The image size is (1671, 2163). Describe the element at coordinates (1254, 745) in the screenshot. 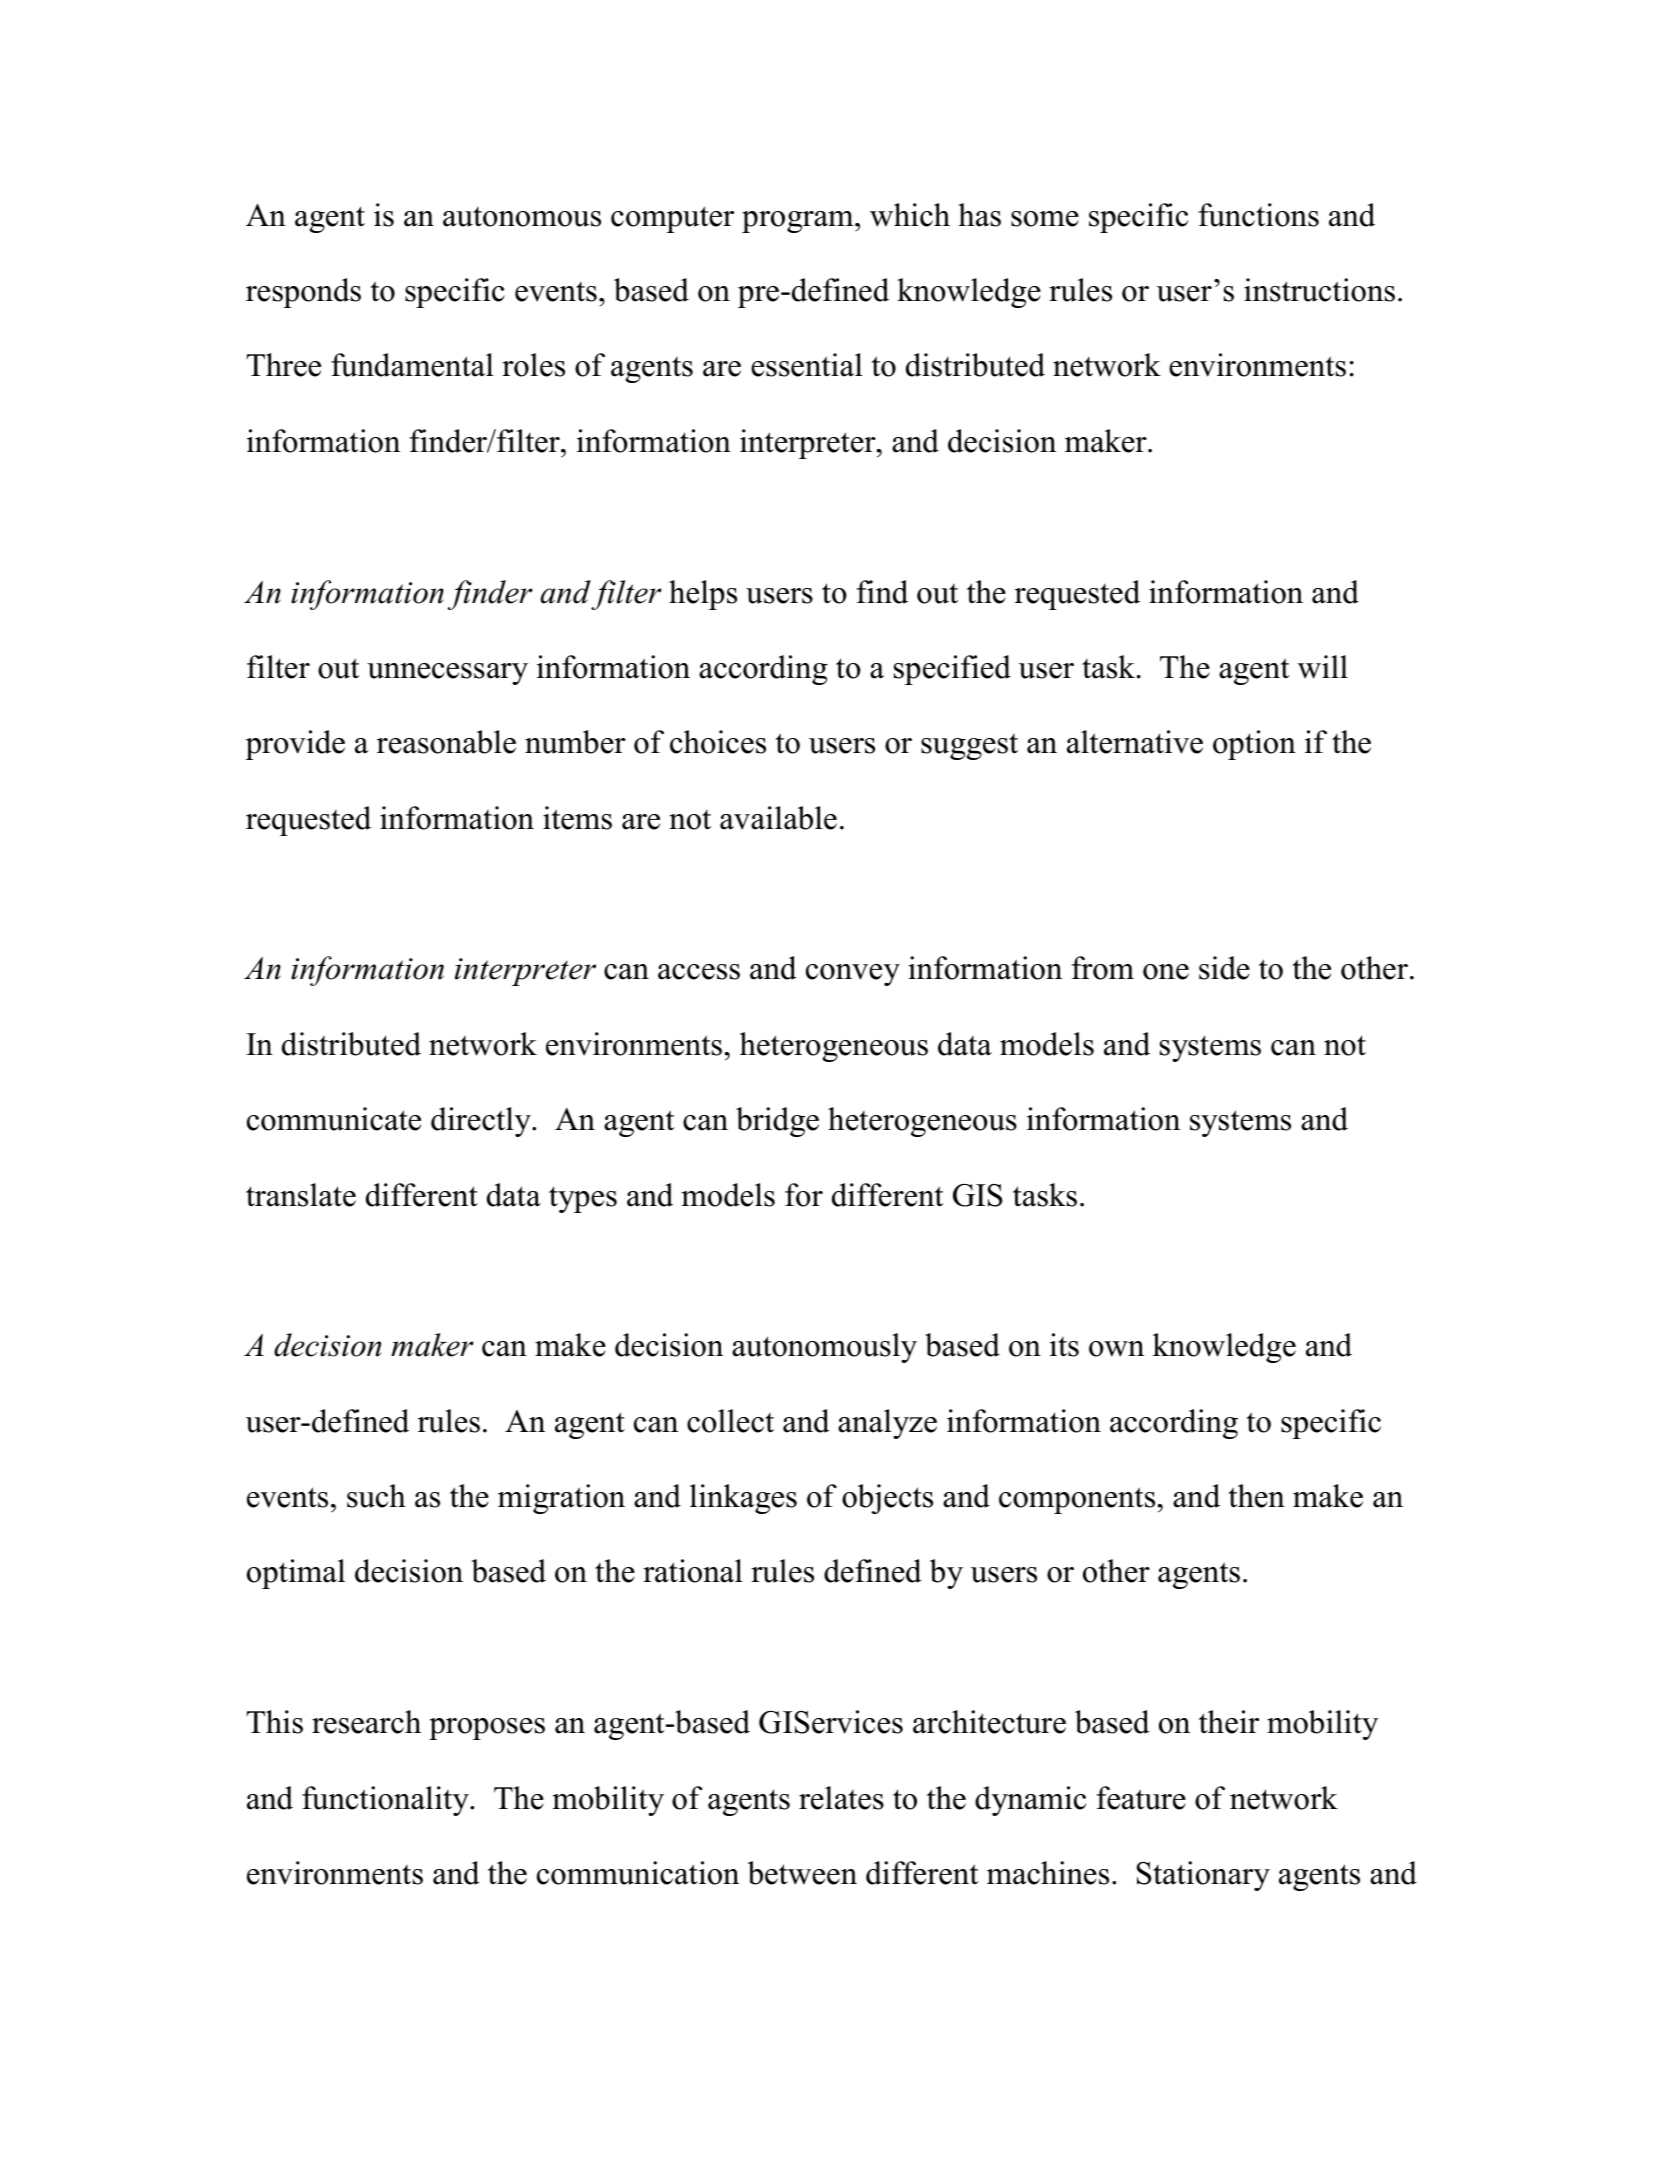

I see `option` at that location.
